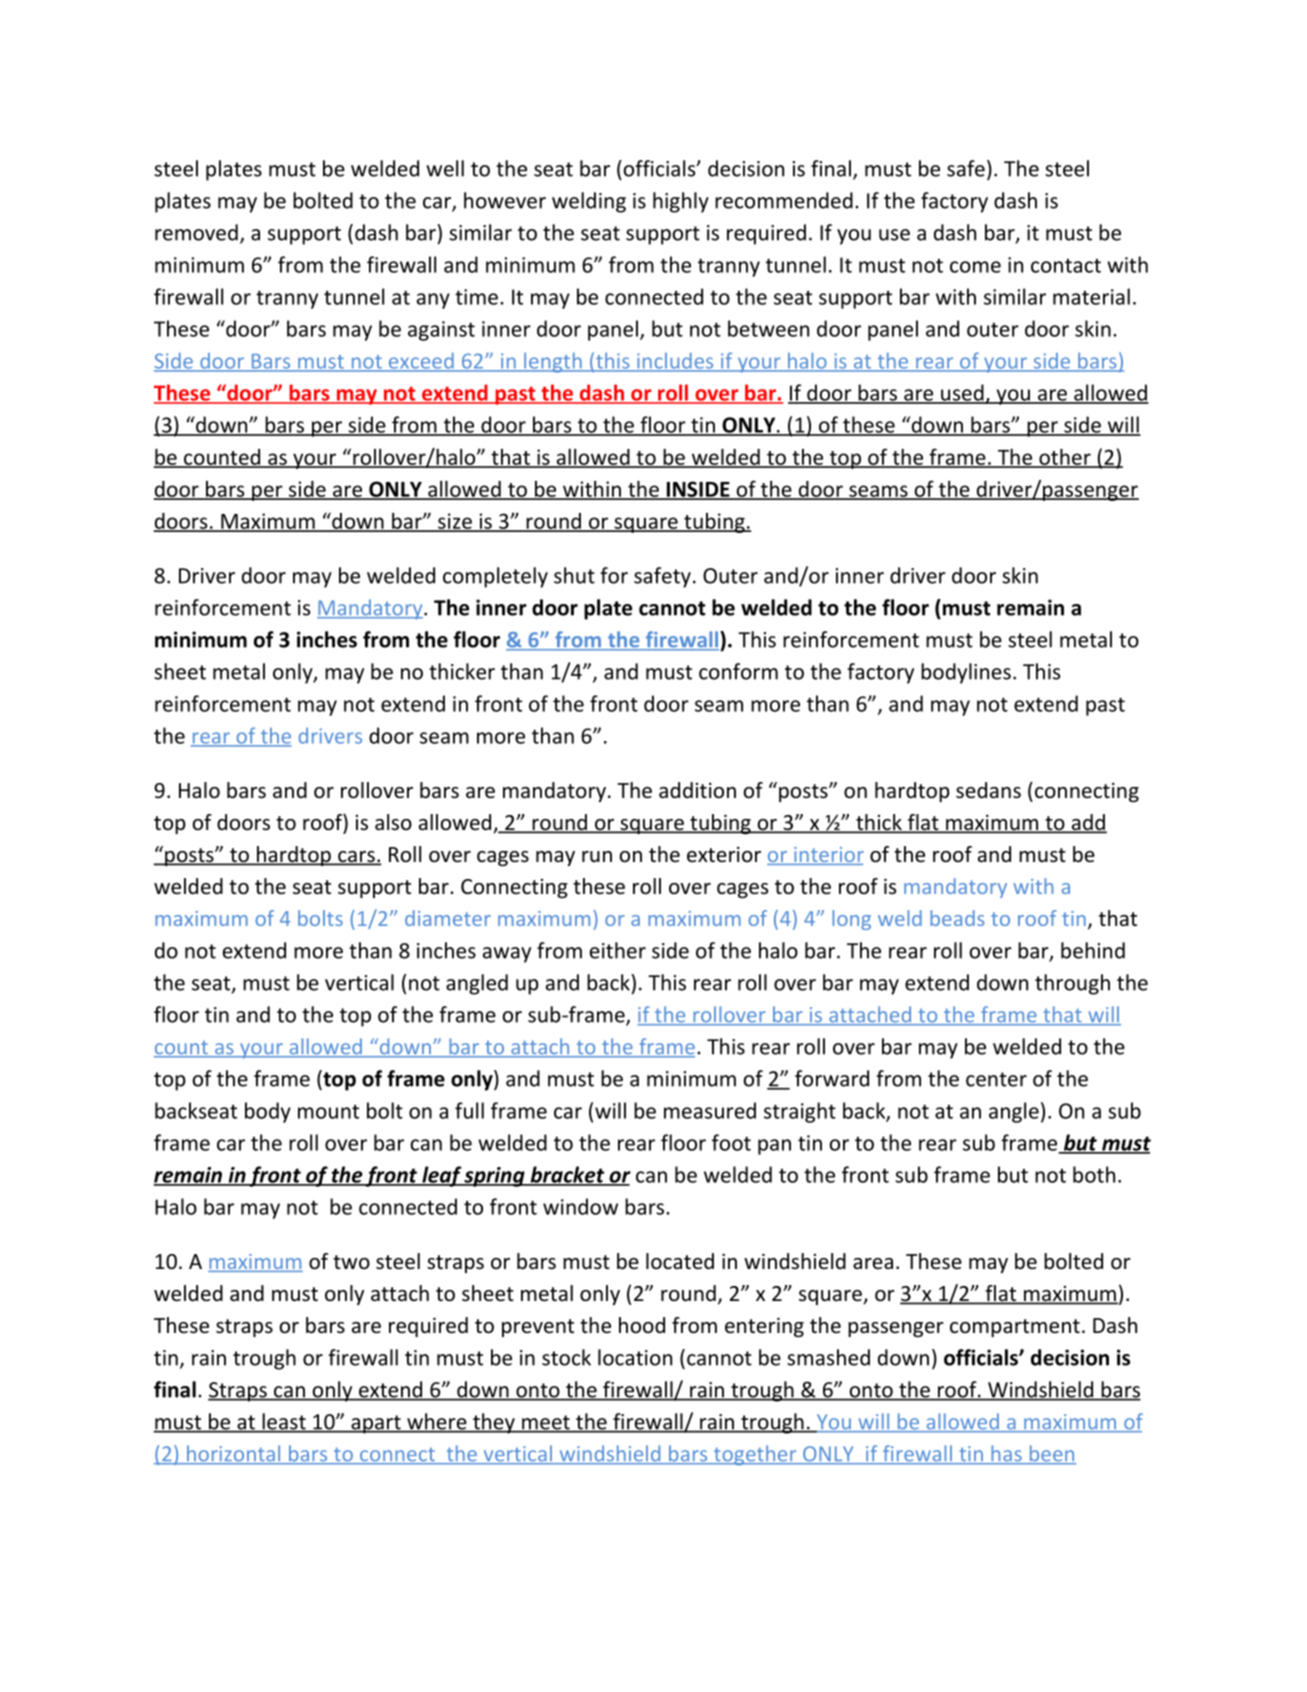 This page has height=1692, width=1307. I want to click on beads, so click(957, 918).
